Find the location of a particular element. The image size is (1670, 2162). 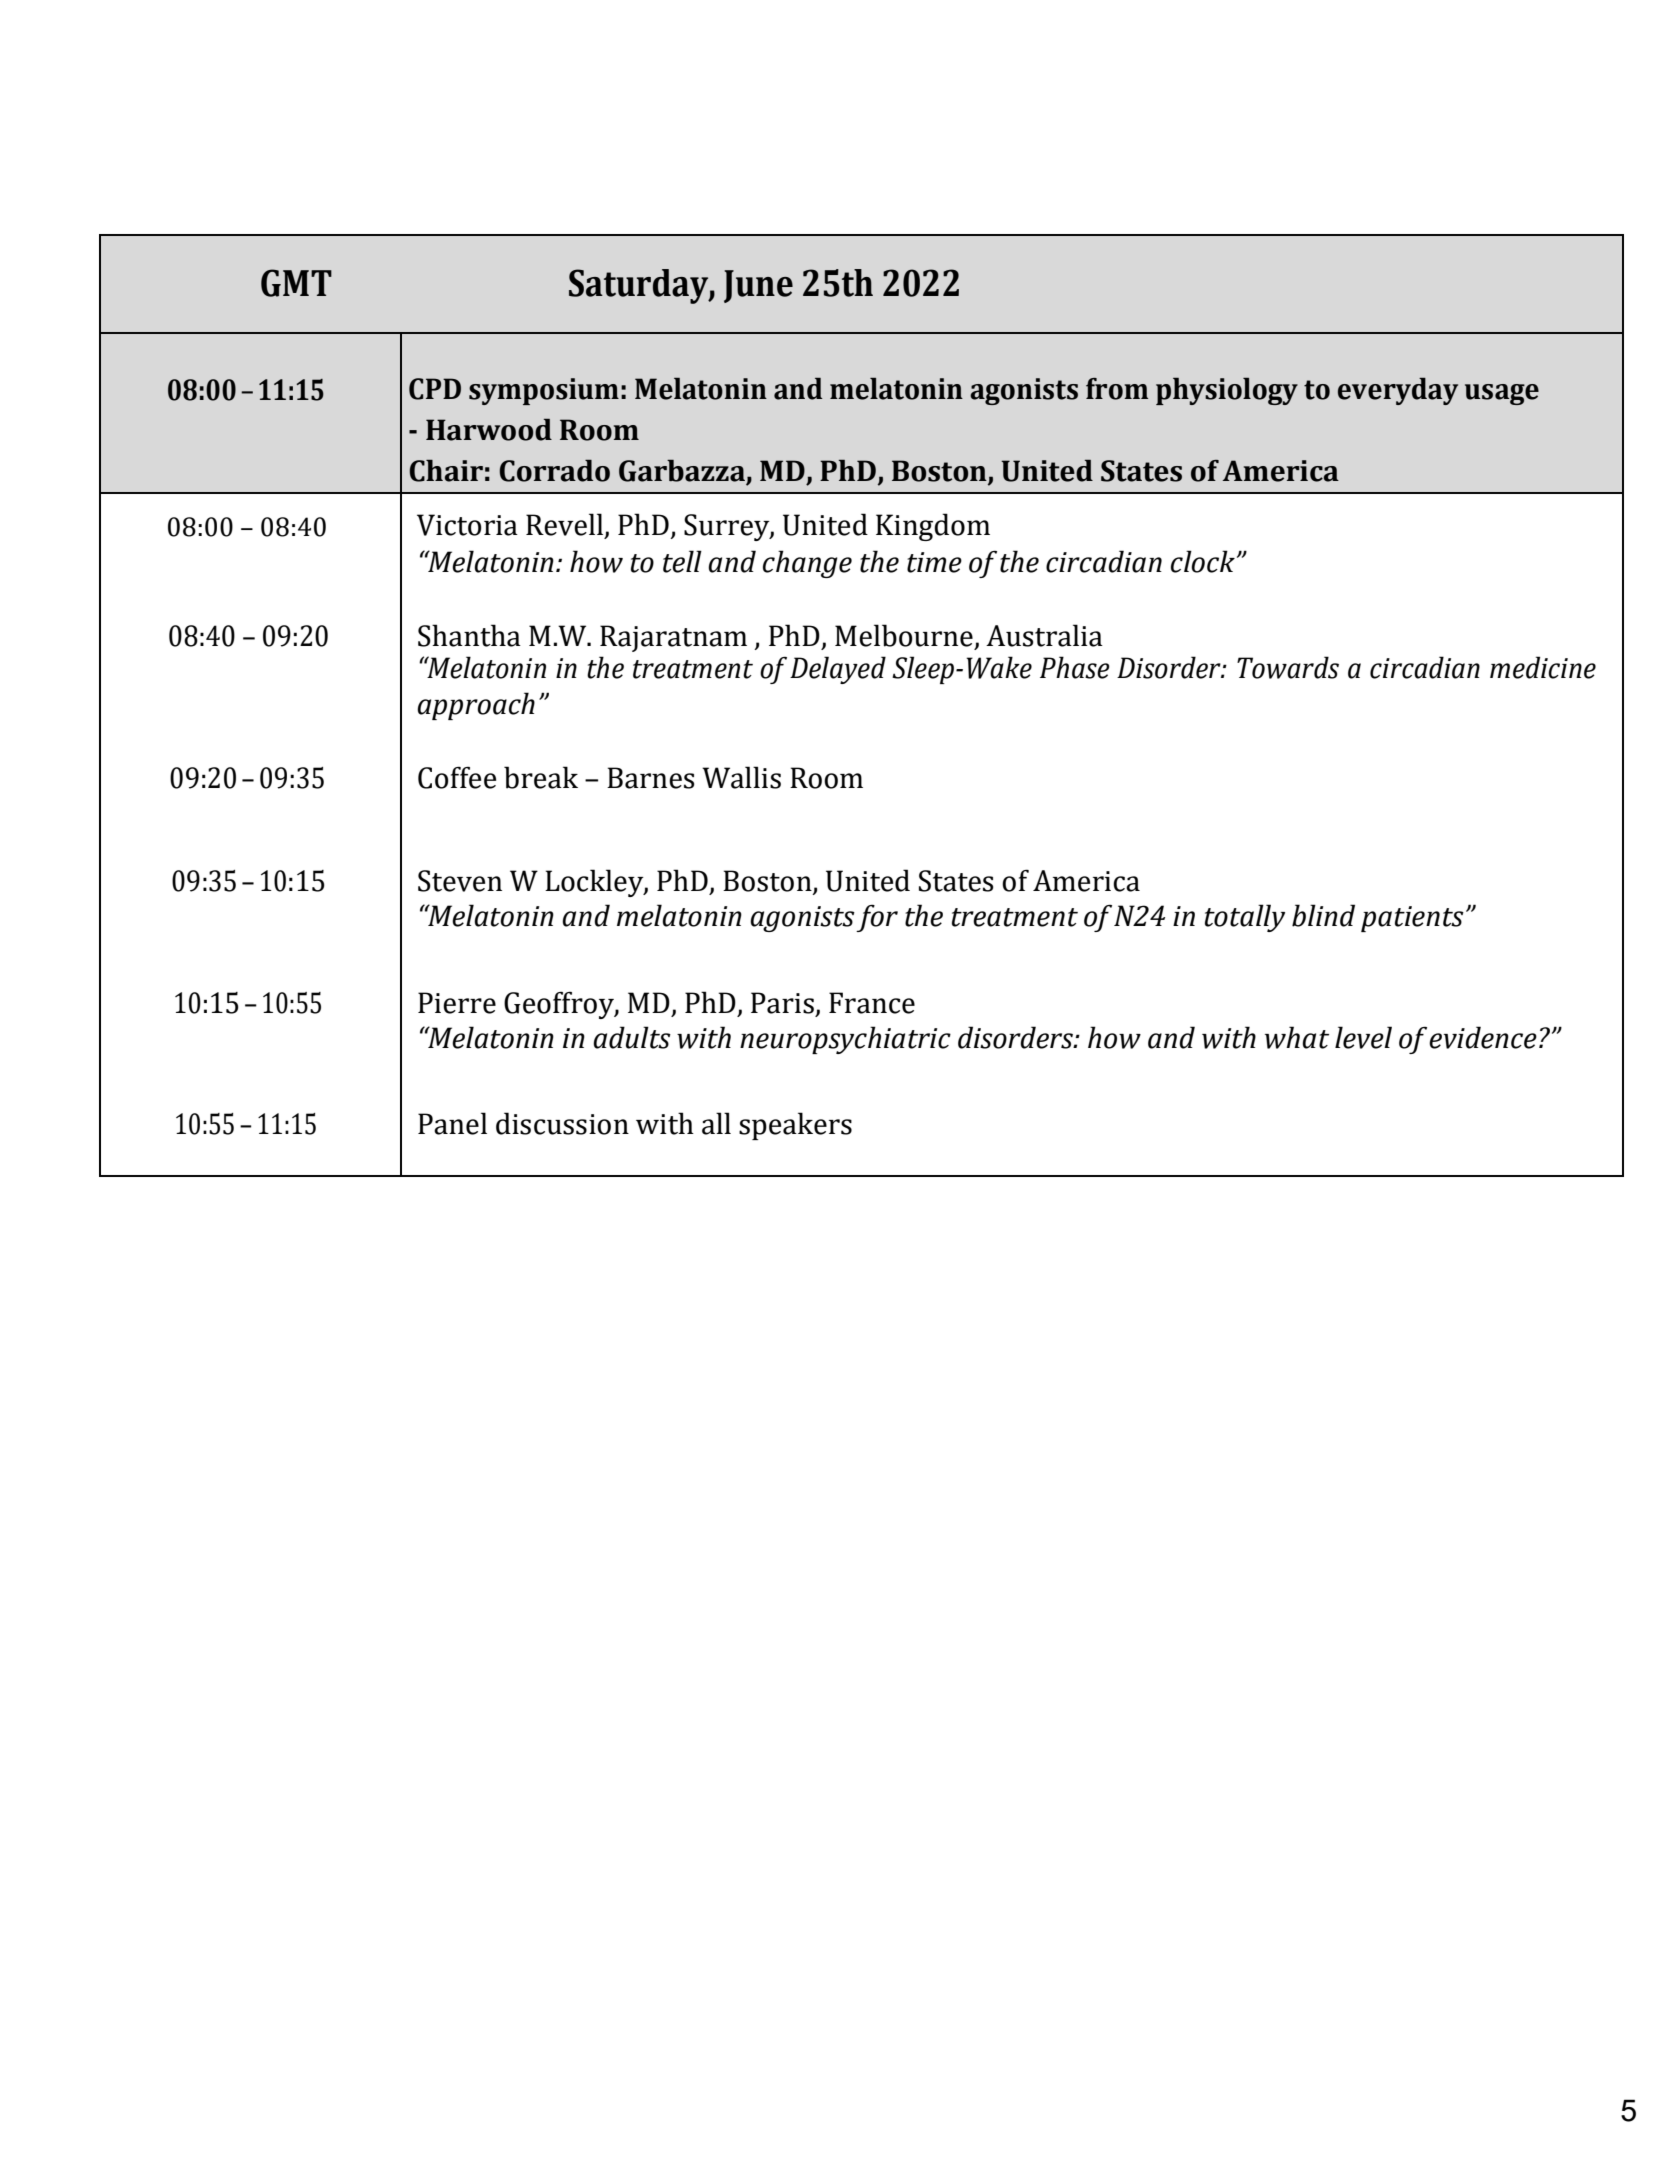

Panel is located at coordinates (452, 1123).
